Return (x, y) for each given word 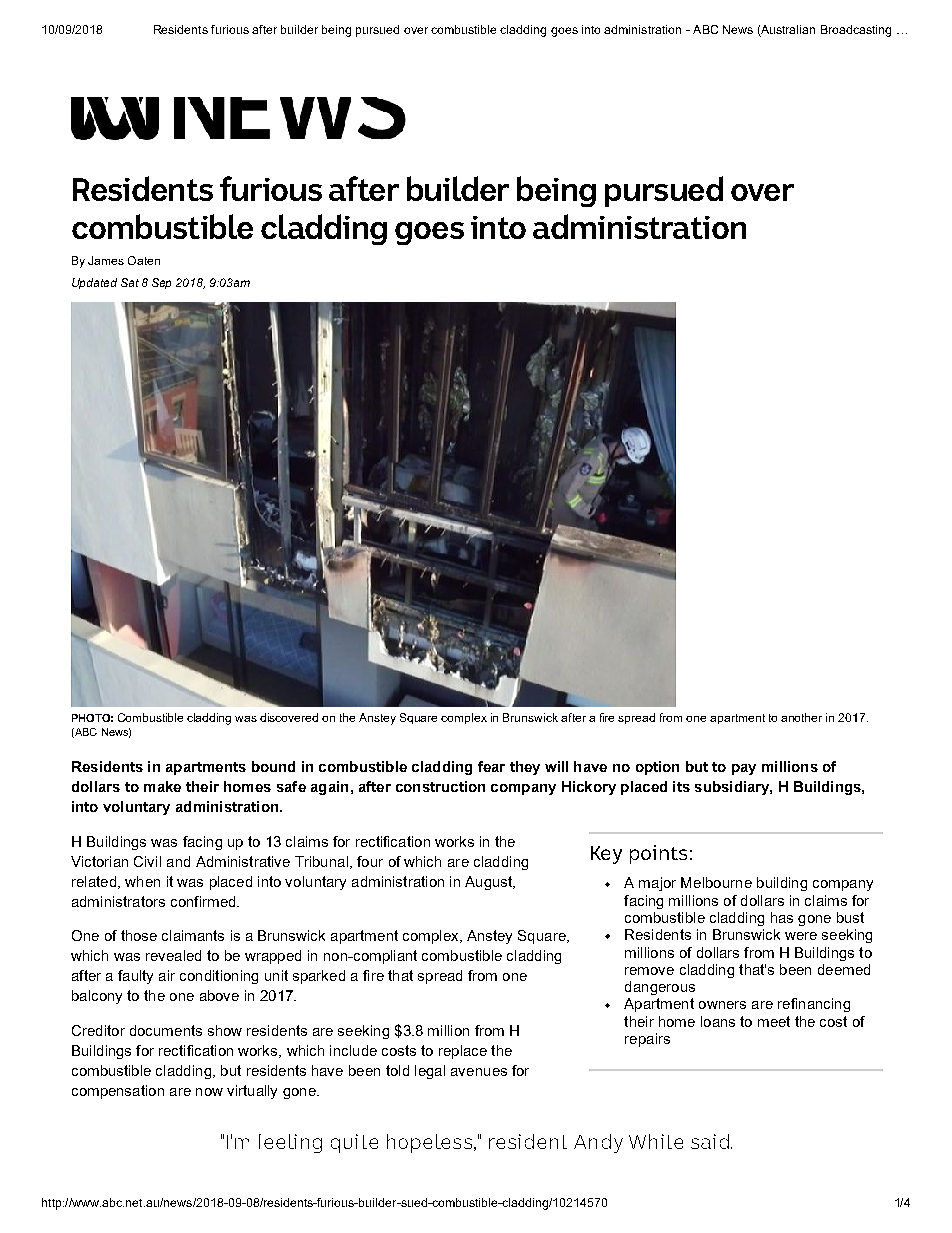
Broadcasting (856, 31)
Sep (161, 283)
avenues (479, 1072)
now (209, 1092)
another (801, 717)
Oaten (144, 260)
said (710, 1141)
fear (491, 766)
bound (273, 766)
